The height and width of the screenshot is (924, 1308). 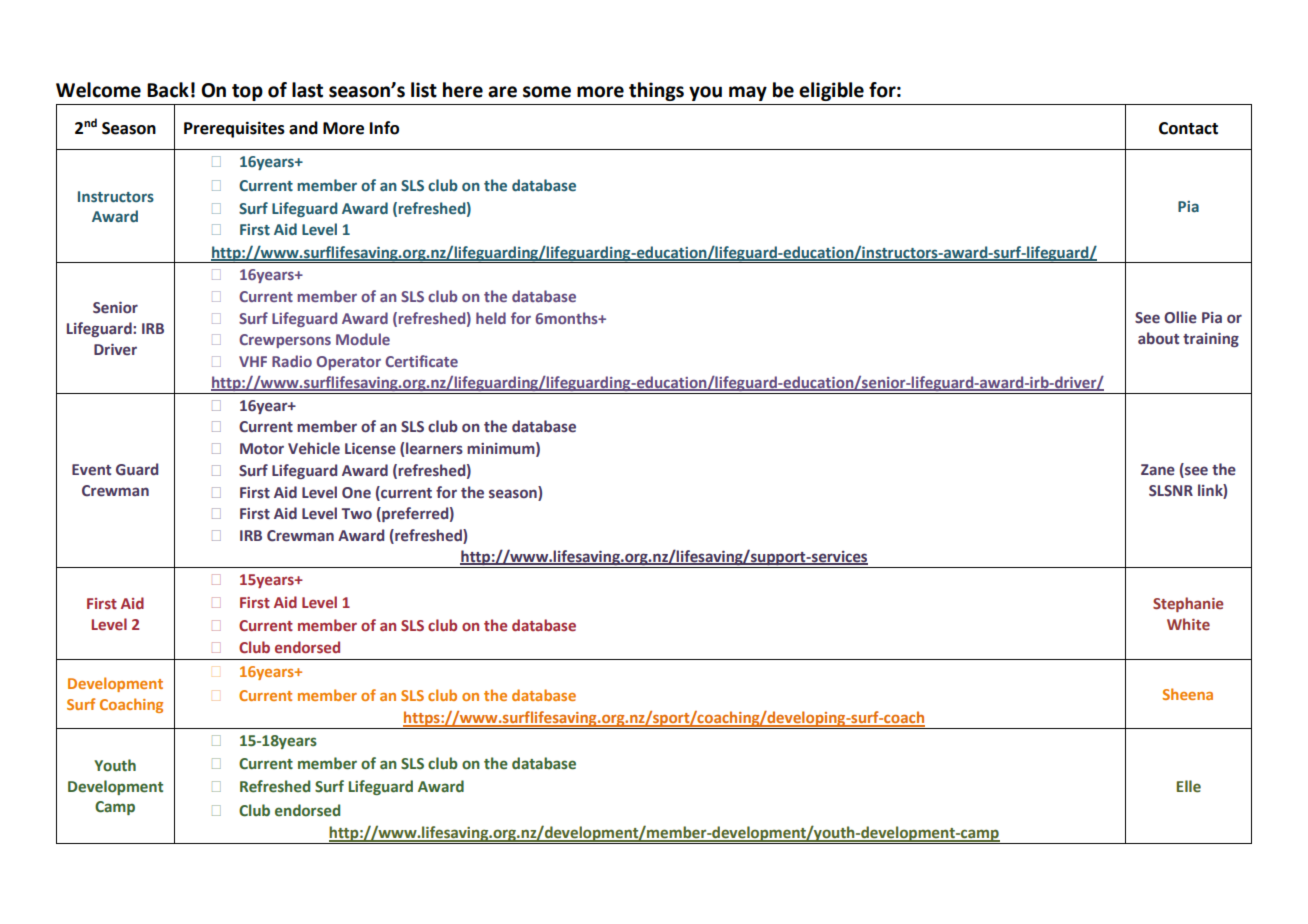 What do you see at coordinates (262, 449) in the screenshot?
I see `Motor` at bounding box center [262, 449].
